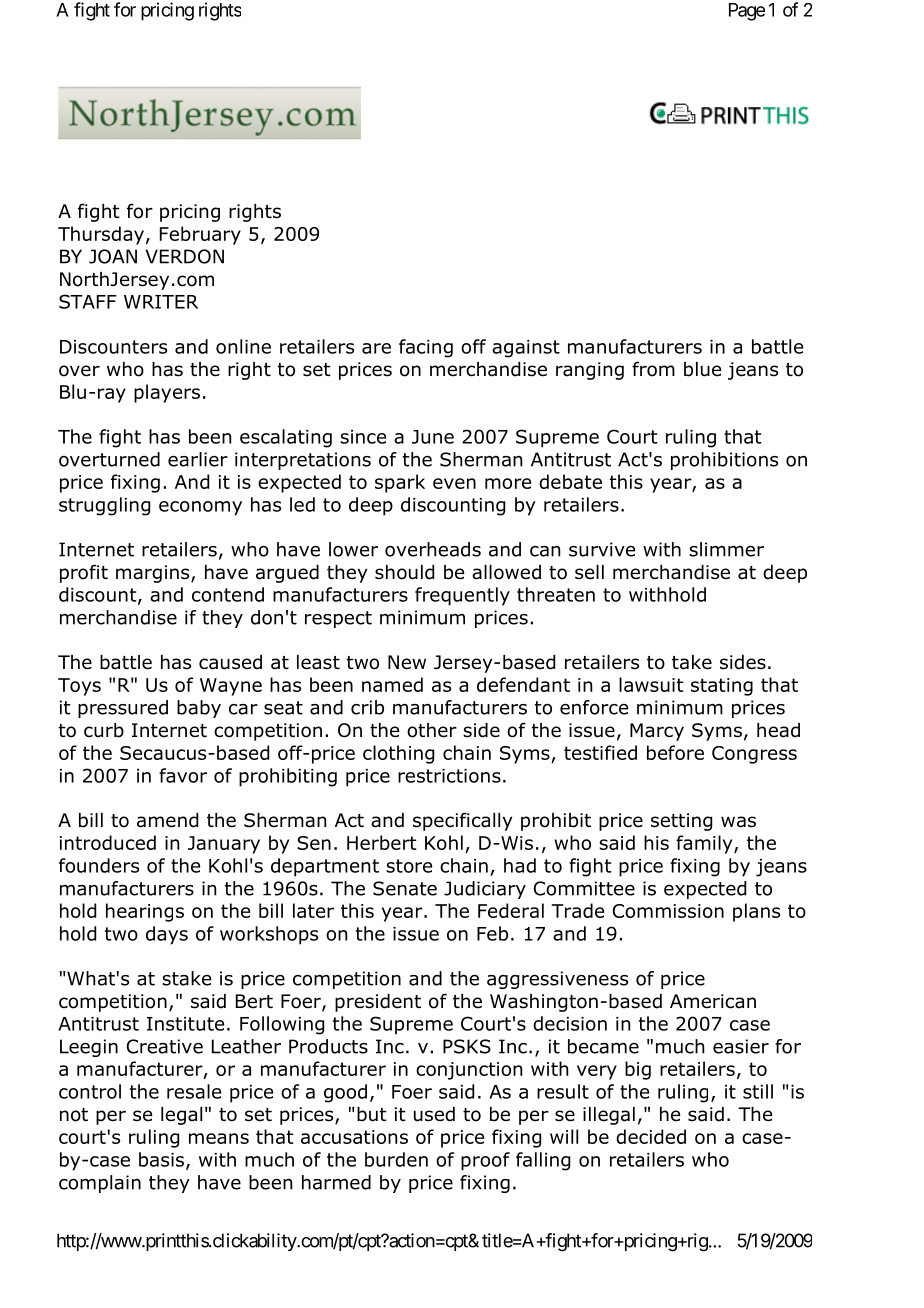  I want to click on favor, so click(183, 775).
